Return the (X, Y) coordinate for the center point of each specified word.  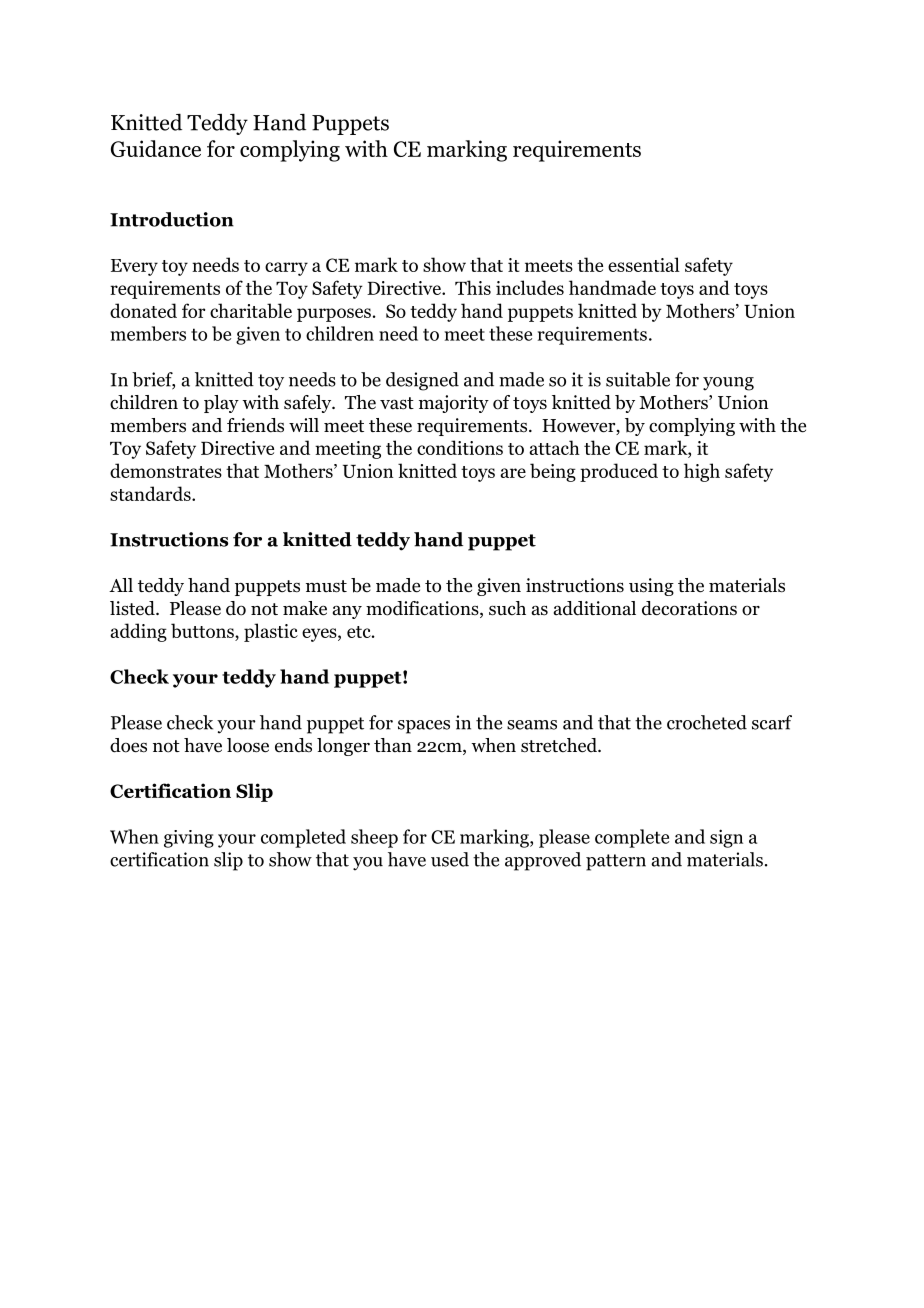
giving (189, 839)
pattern (616, 862)
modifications (423, 609)
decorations (689, 608)
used (450, 859)
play (221, 404)
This (473, 287)
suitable (638, 379)
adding (138, 632)
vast (397, 403)
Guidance (156, 148)
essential (644, 264)
